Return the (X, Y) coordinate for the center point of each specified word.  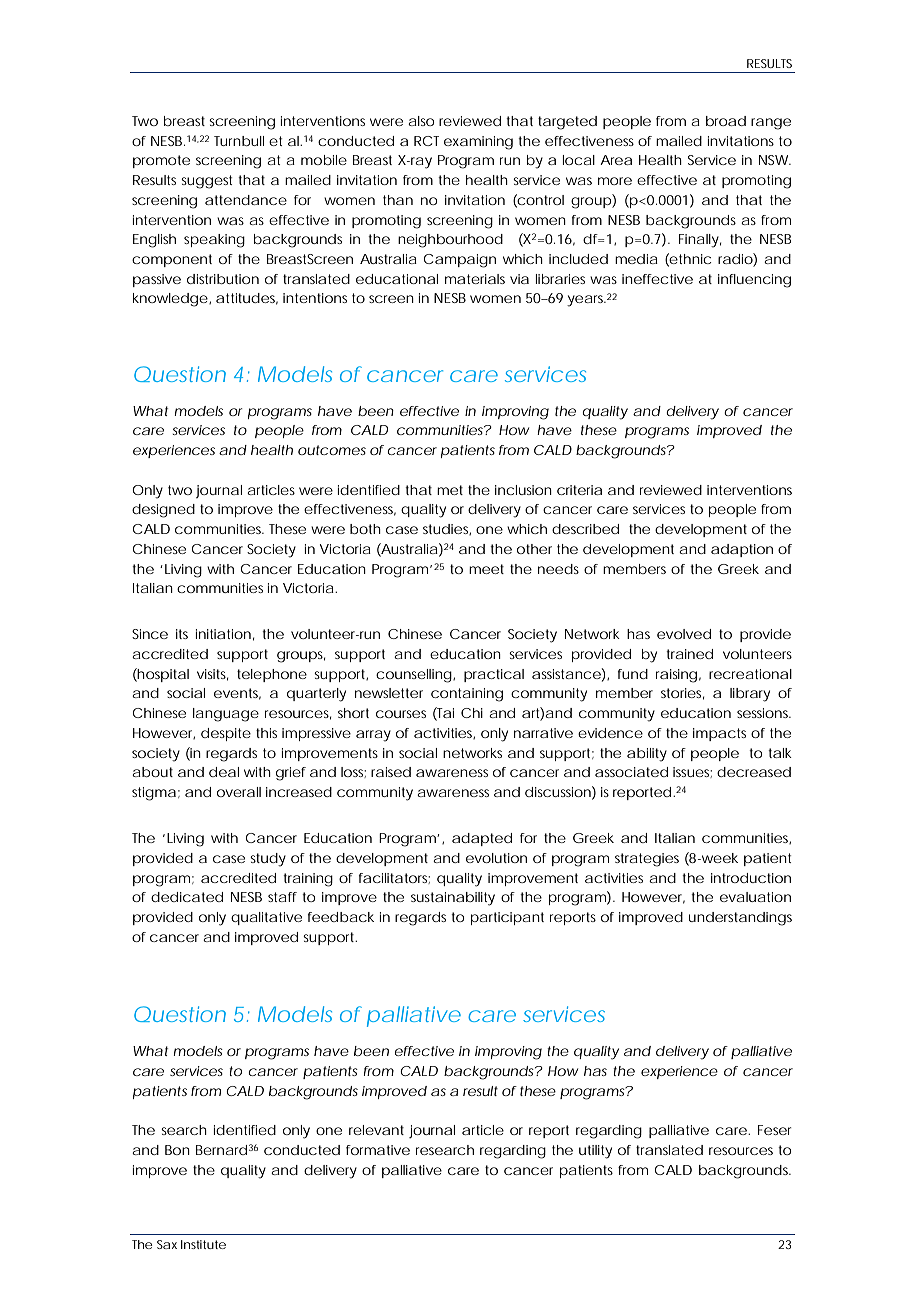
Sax (167, 1244)
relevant (376, 1130)
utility (595, 1152)
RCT (426, 141)
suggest (206, 182)
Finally (699, 241)
